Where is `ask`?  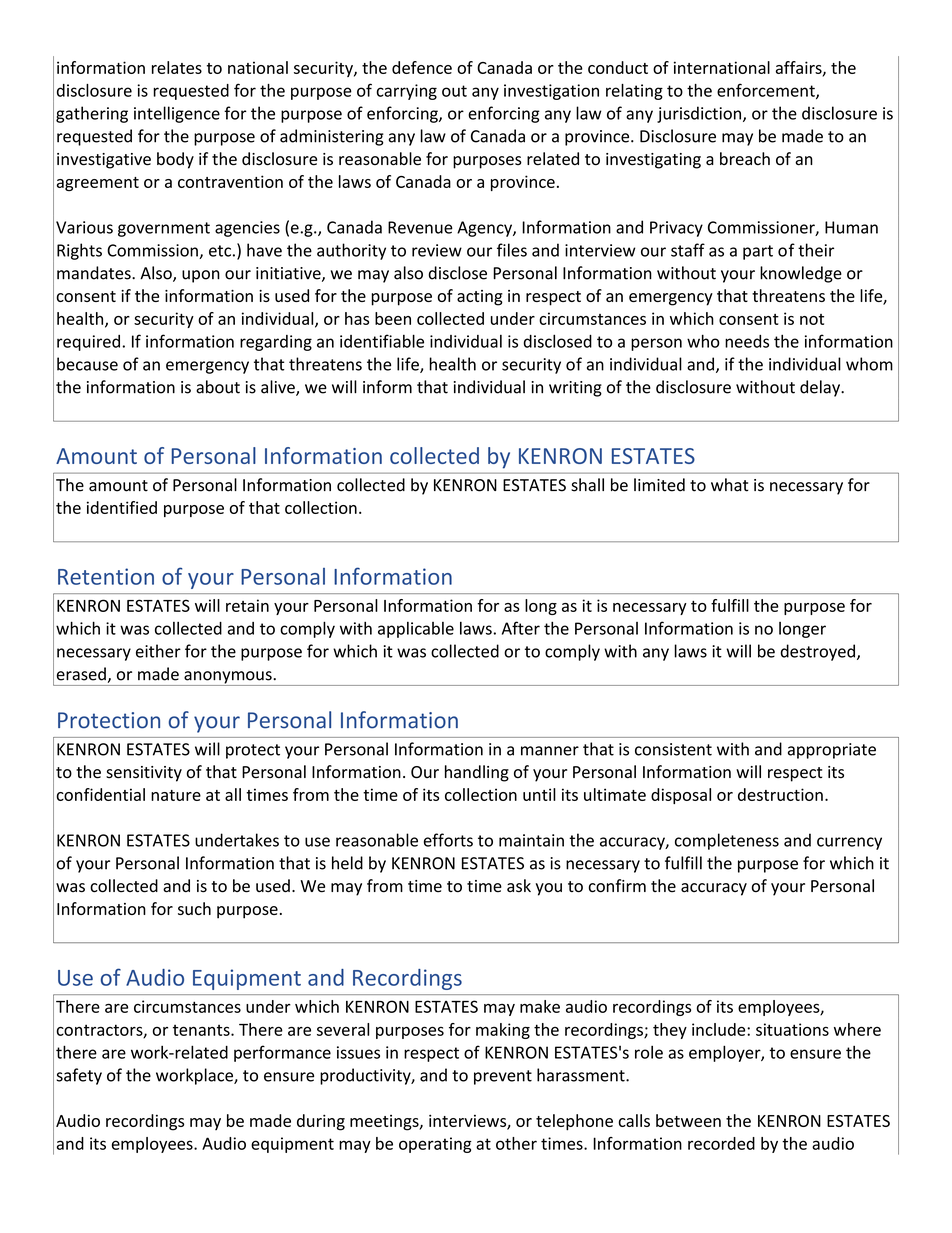 ask is located at coordinates (519, 886).
